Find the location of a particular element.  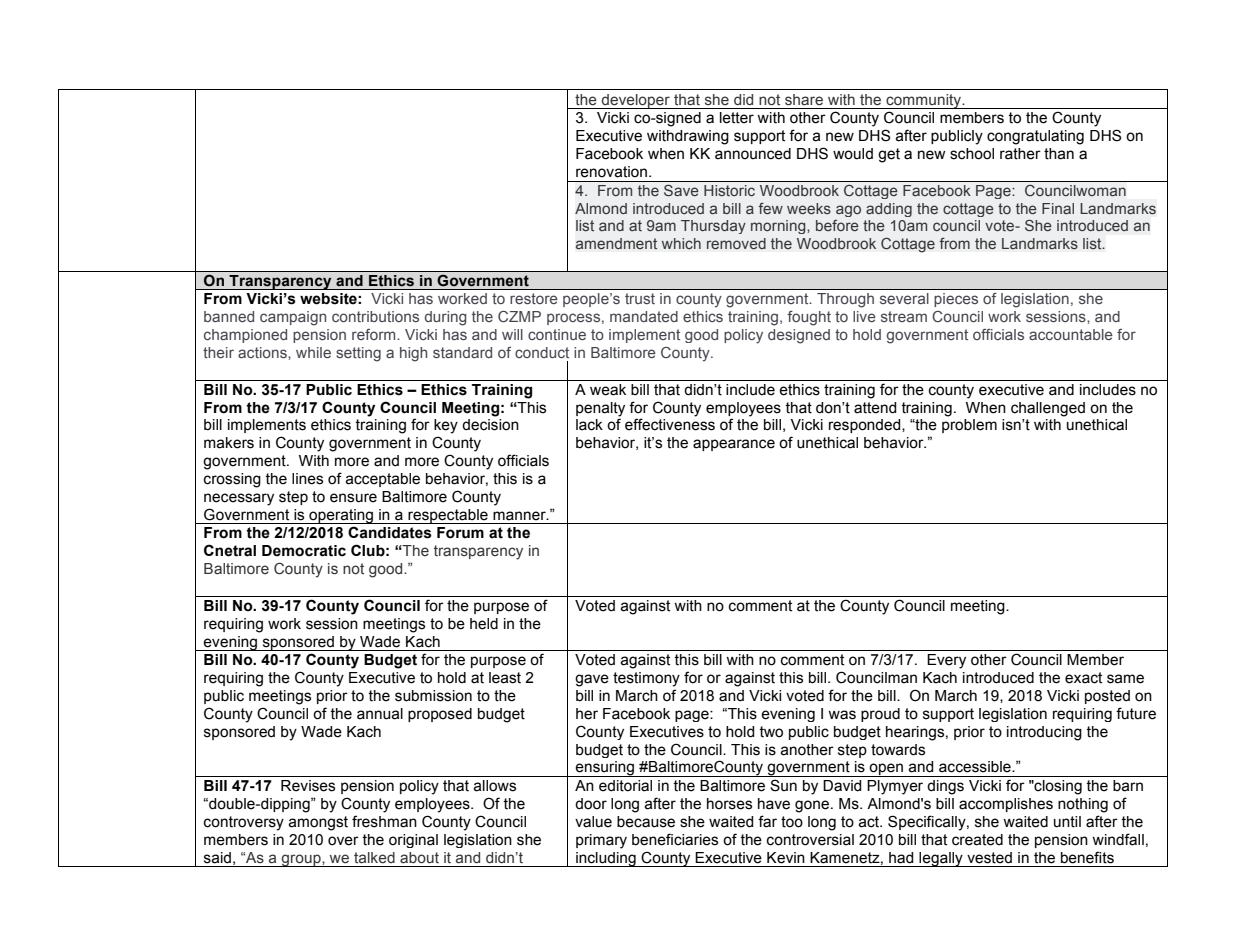

problem is located at coordinates (969, 426).
